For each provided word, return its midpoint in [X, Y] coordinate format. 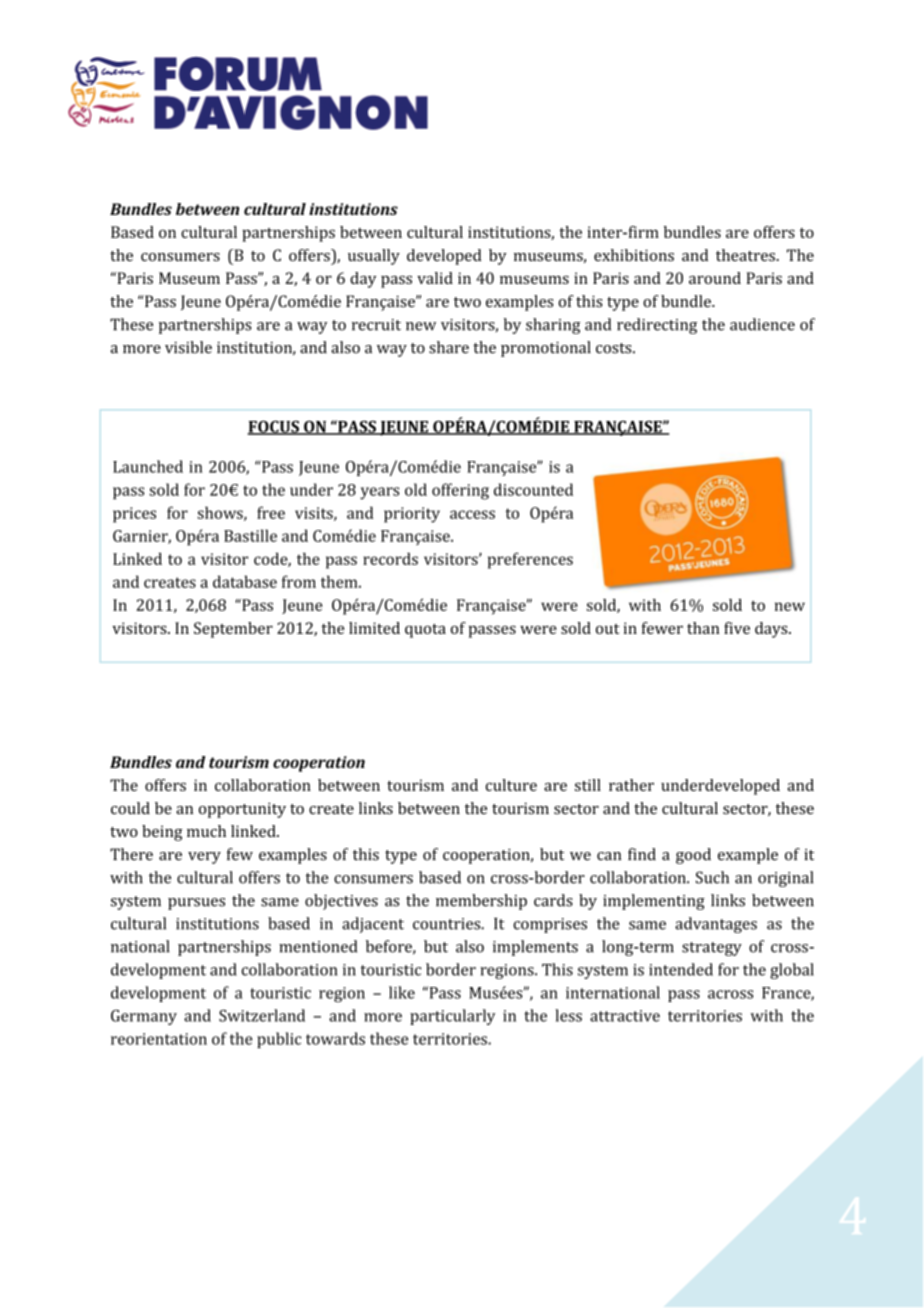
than [703, 628]
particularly [452, 1017]
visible [188, 347]
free [271, 512]
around [715, 278]
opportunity [242, 810]
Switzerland [262, 1015]
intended [681, 969]
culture [511, 785]
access [472, 514]
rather [631, 785]
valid [435, 278]
